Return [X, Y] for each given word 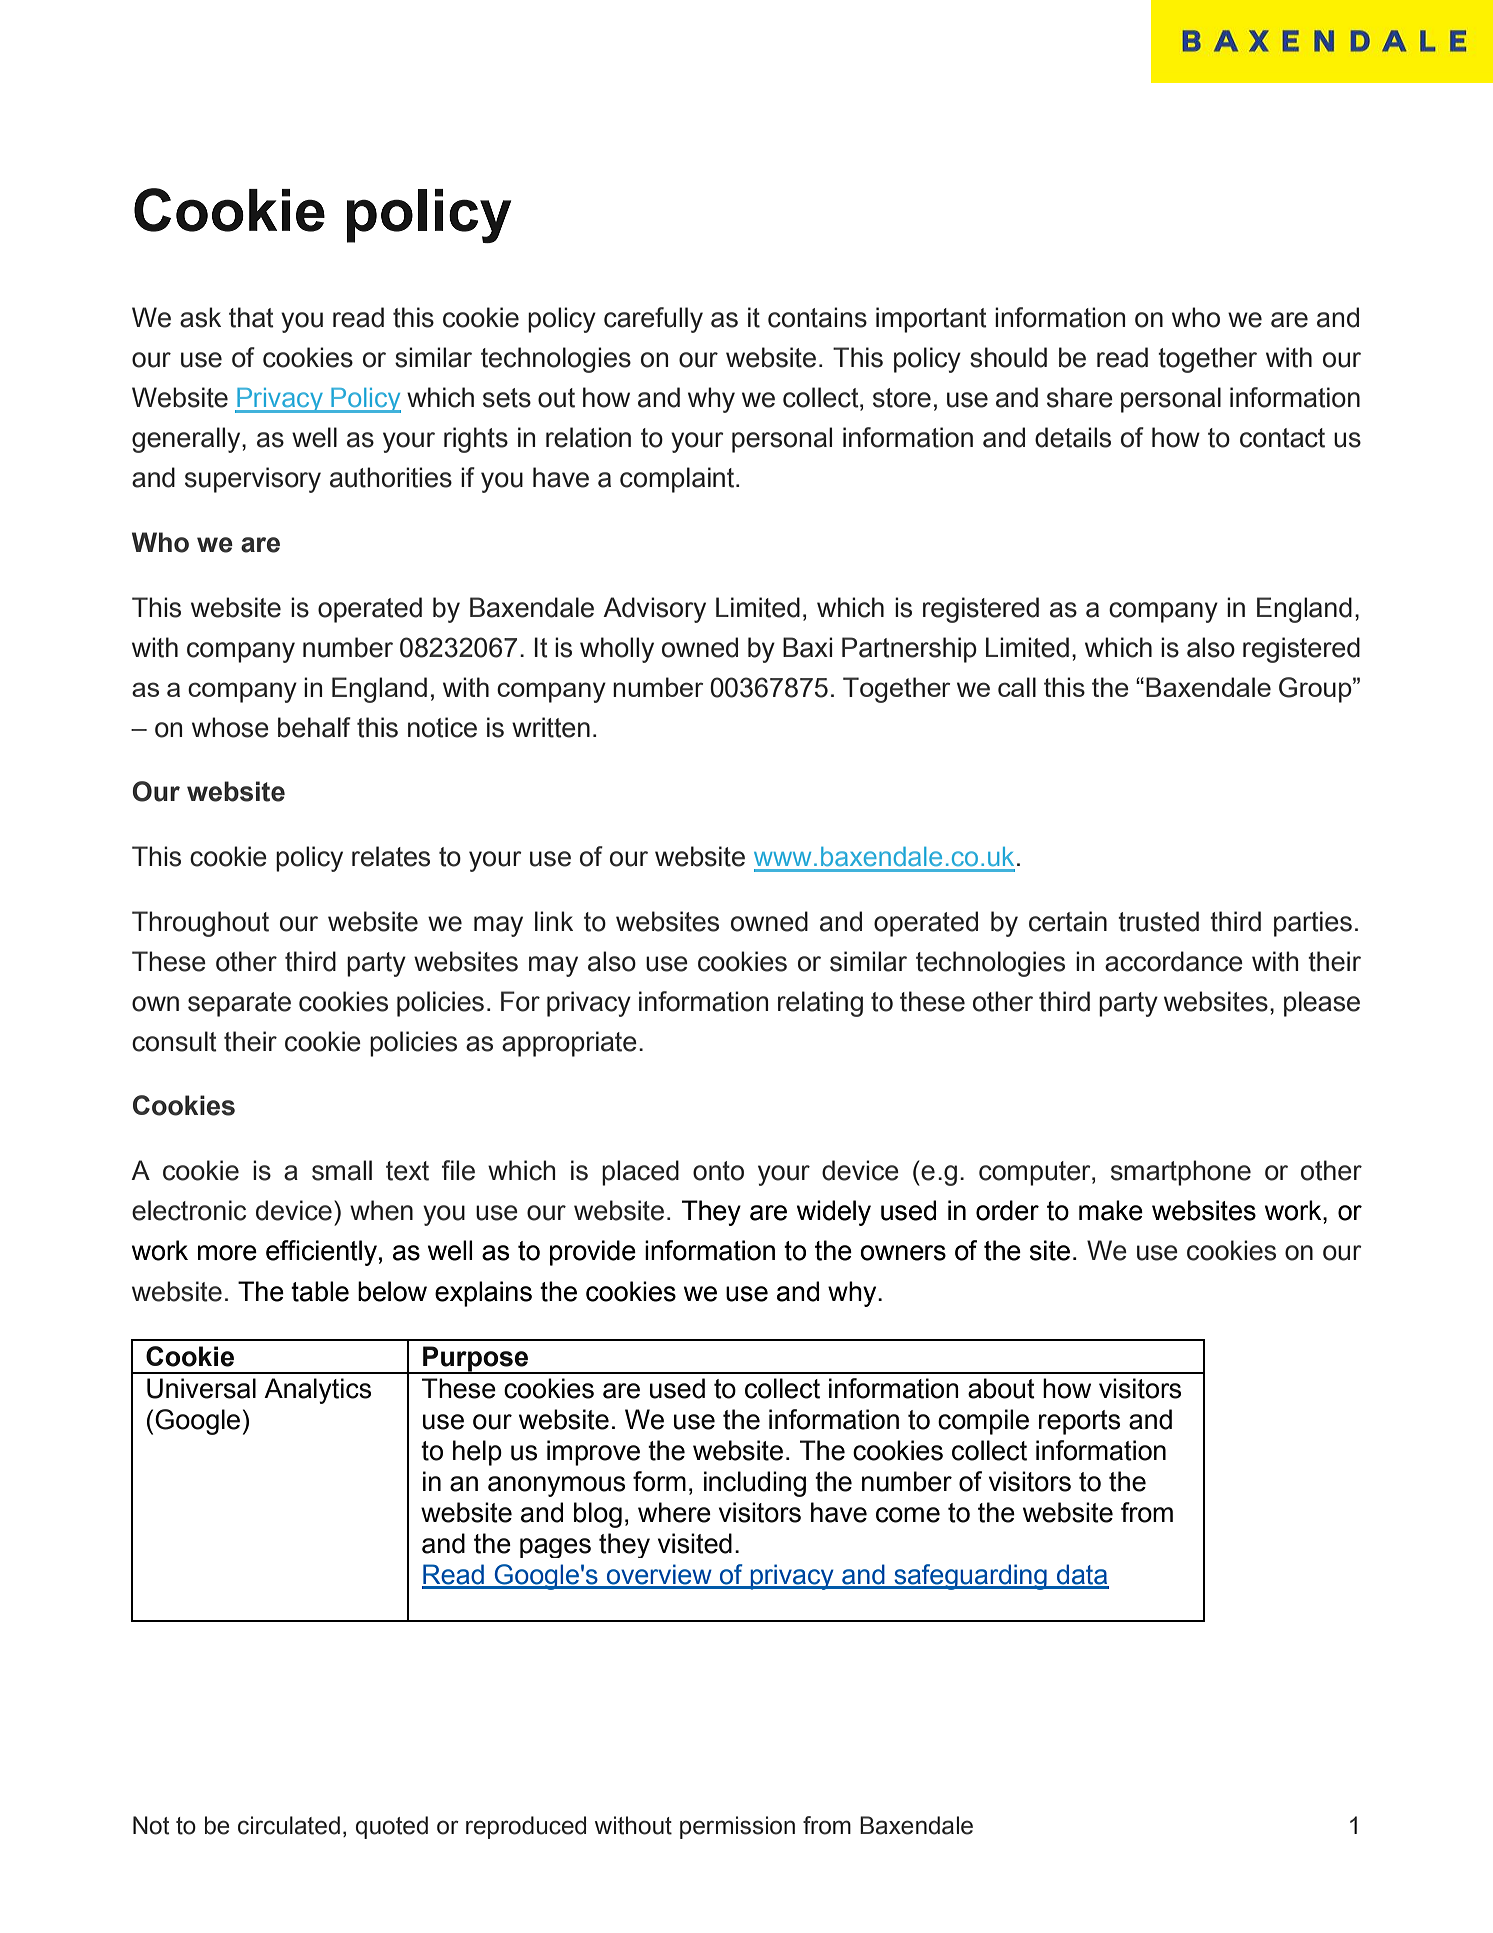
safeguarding [970, 1577]
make [1111, 1210]
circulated [289, 1825]
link [554, 921]
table [320, 1291]
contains [817, 317]
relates [391, 856]
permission [737, 1827]
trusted [1158, 921]
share [1080, 397]
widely [834, 1213]
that [251, 317]
